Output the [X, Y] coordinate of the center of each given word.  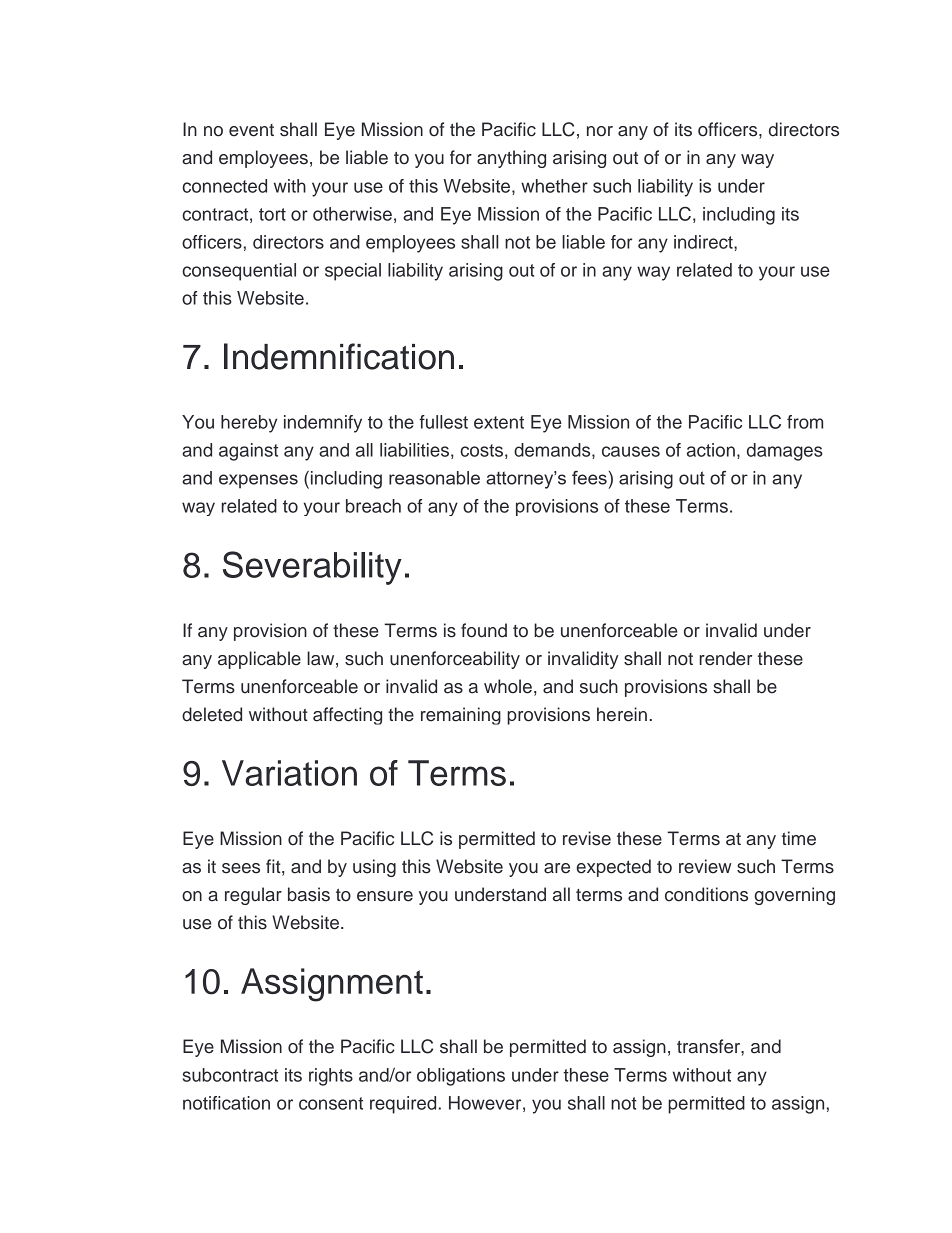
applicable [259, 660]
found [484, 630]
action [711, 450]
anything [511, 159]
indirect [704, 242]
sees [241, 868]
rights [331, 1077]
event [251, 130]
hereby [249, 424]
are [557, 868]
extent [499, 422]
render [725, 658]
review [705, 866]
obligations [461, 1077]
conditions [706, 894]
